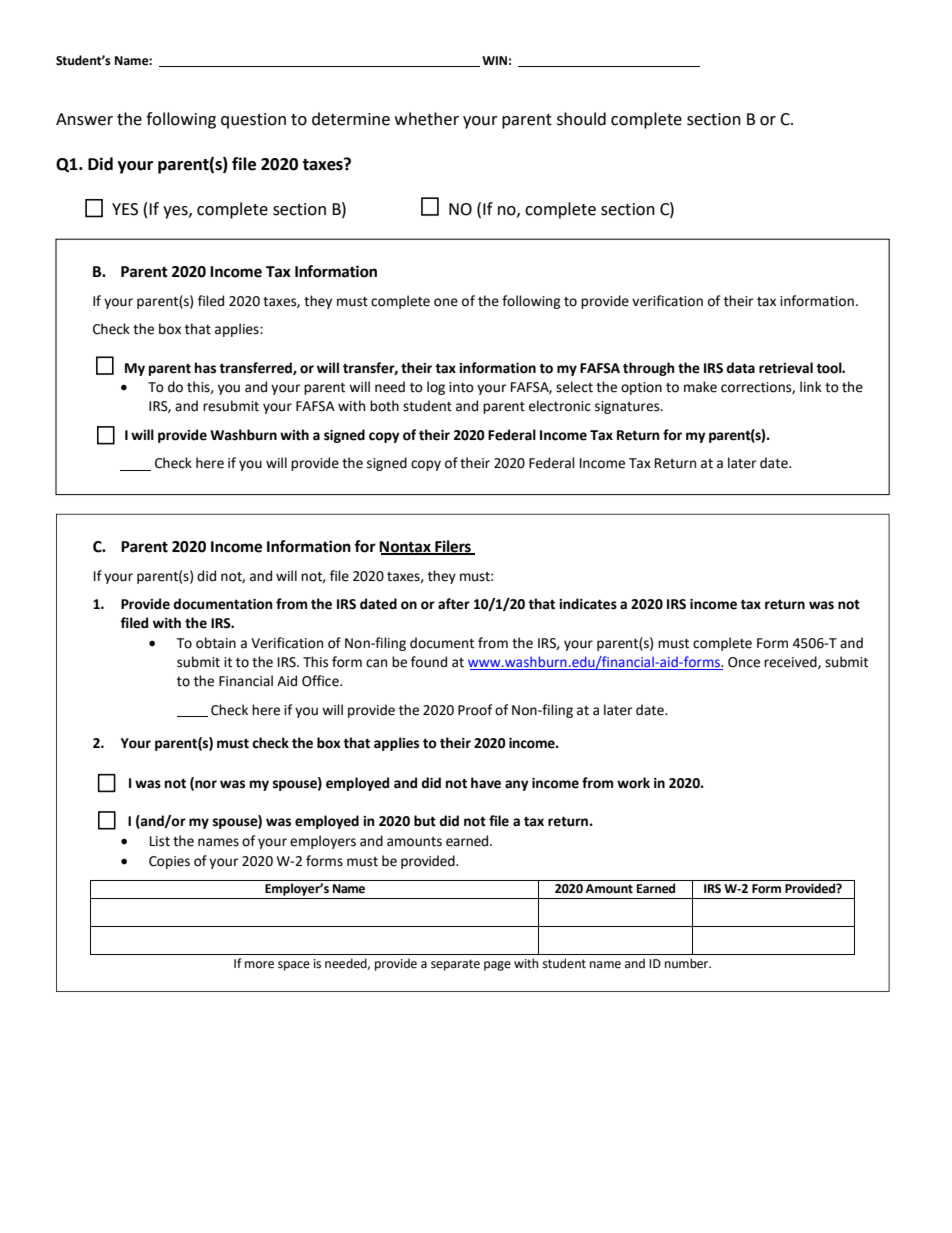  Describe the element at coordinates (700, 387) in the screenshot. I see `make` at that location.
